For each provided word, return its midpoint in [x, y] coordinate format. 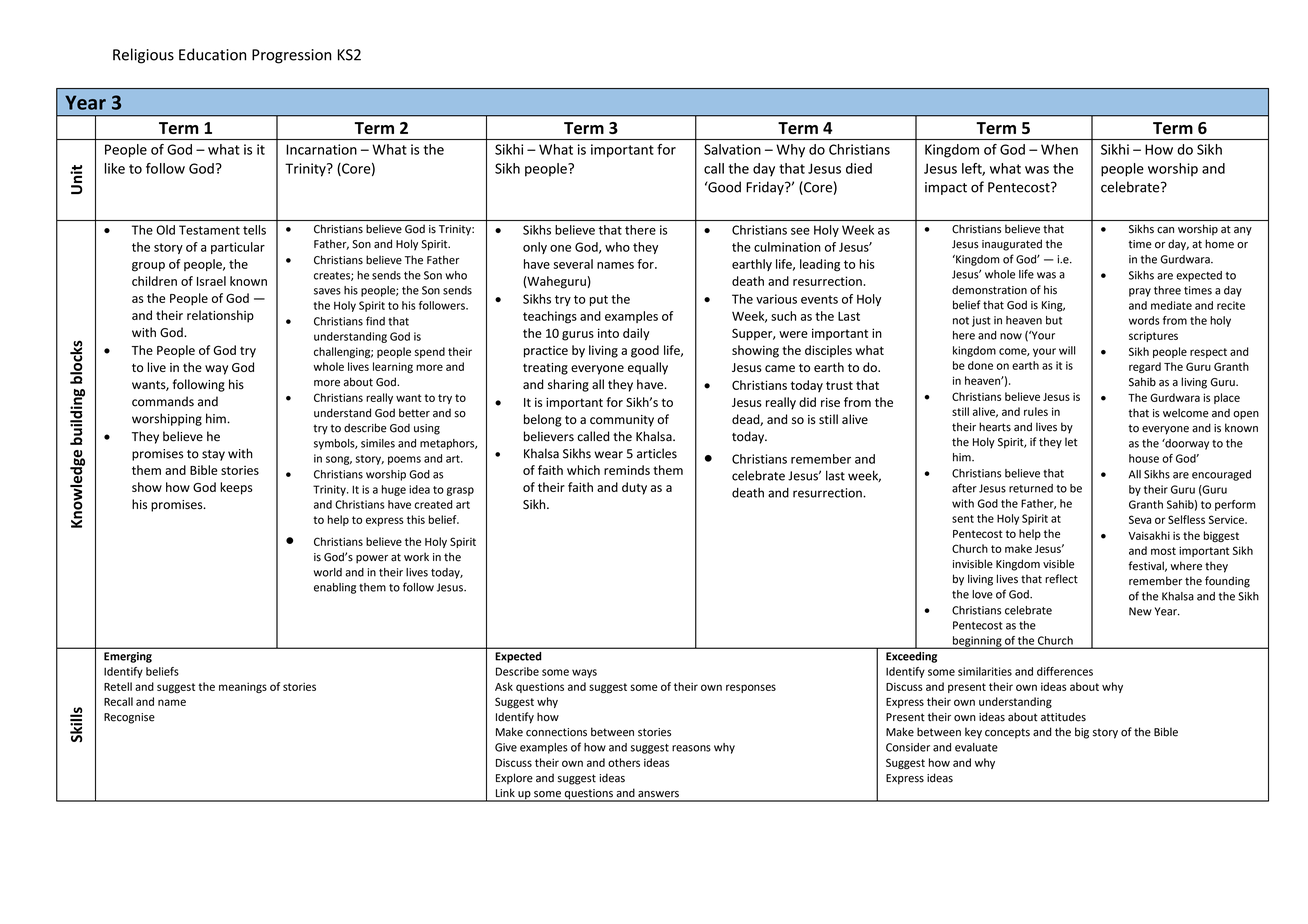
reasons [691, 748]
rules [1036, 411]
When [1059, 149]
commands [163, 401]
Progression [291, 56]
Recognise [129, 718]
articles [657, 453]
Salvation [732, 149]
